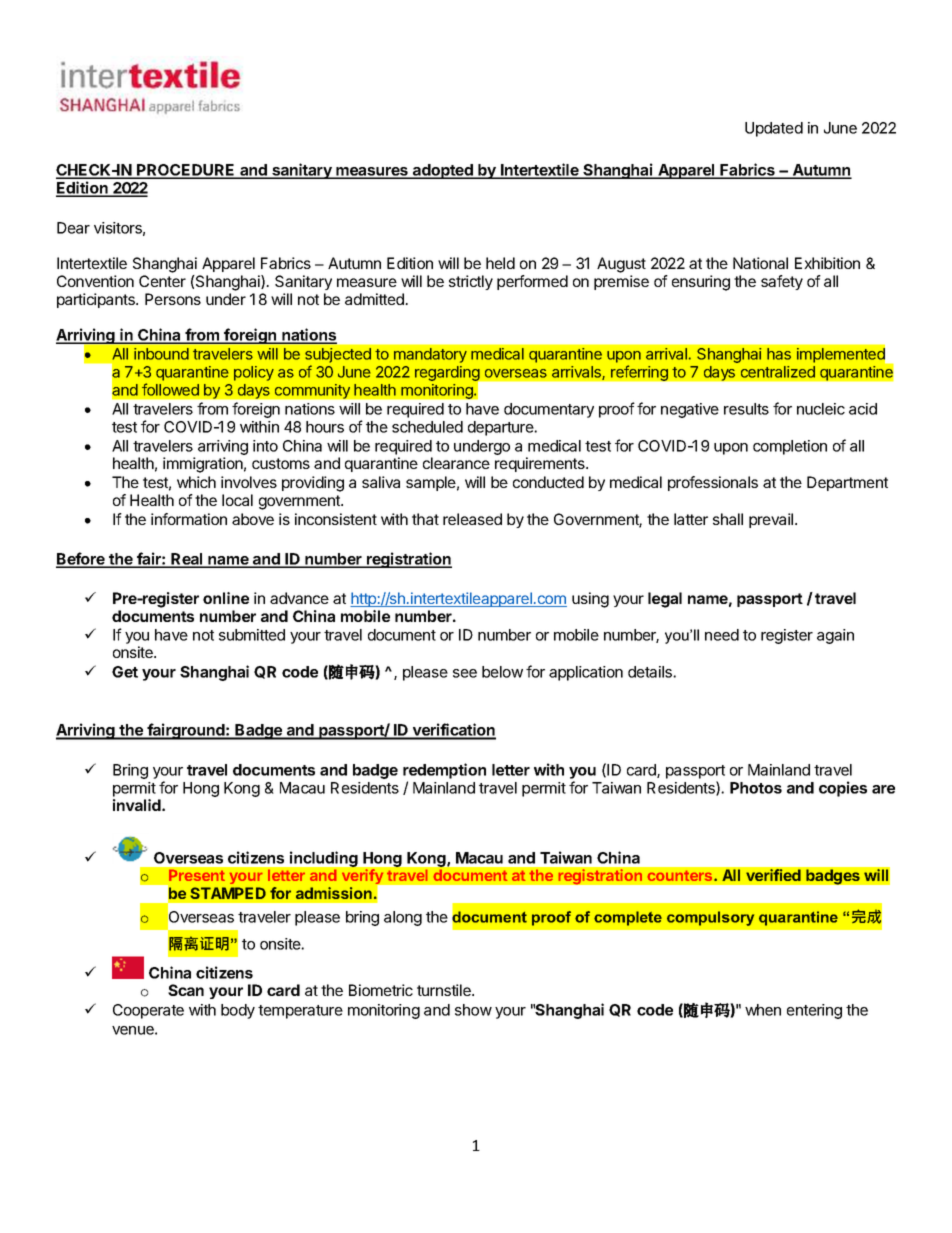 The height and width of the image is (1233, 952). Describe the element at coordinates (772, 520) in the image. I see `prevail` at that location.
